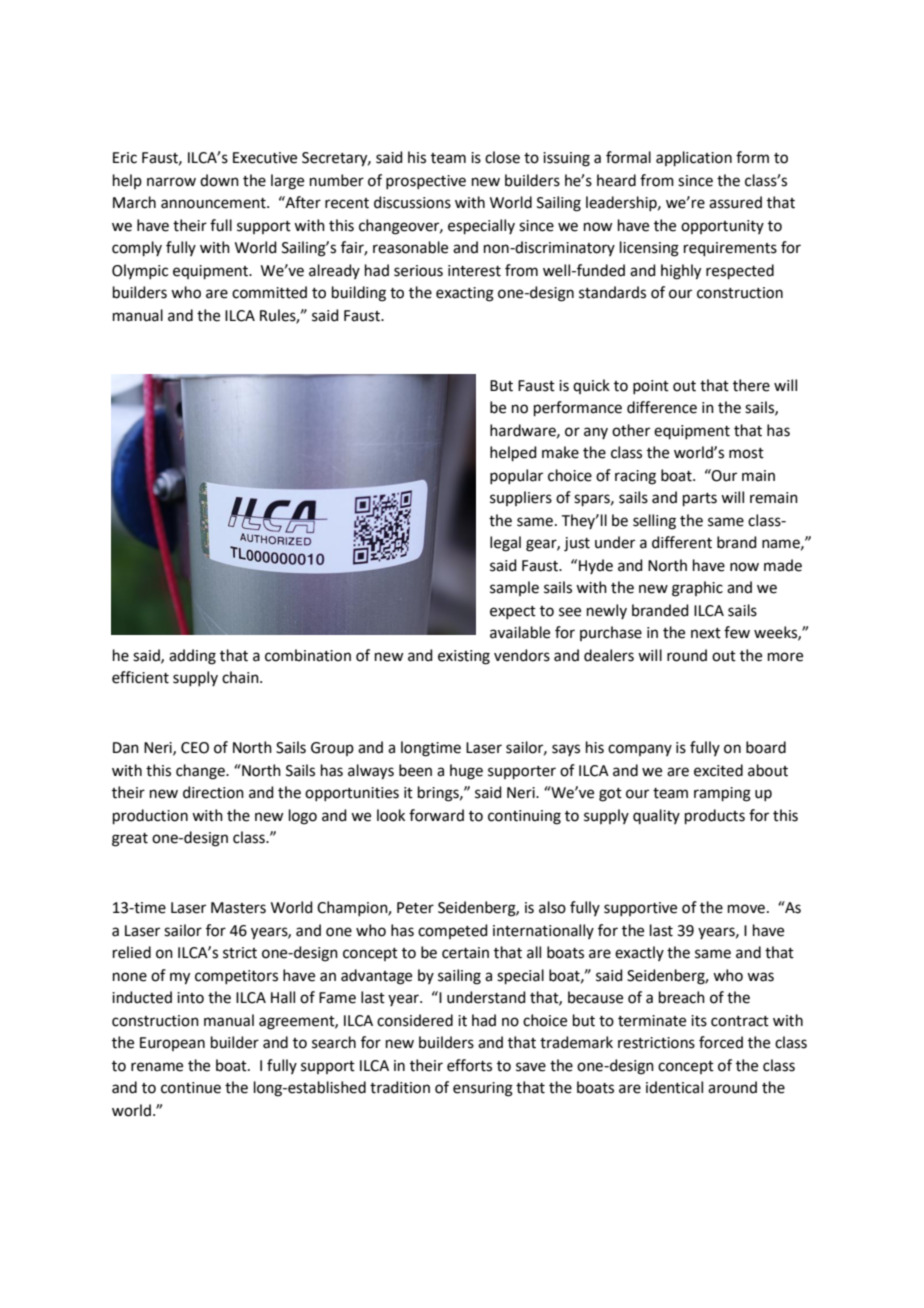 This document has height=1308, width=924. What do you see at coordinates (521, 498) in the document?
I see `suppliers` at bounding box center [521, 498].
